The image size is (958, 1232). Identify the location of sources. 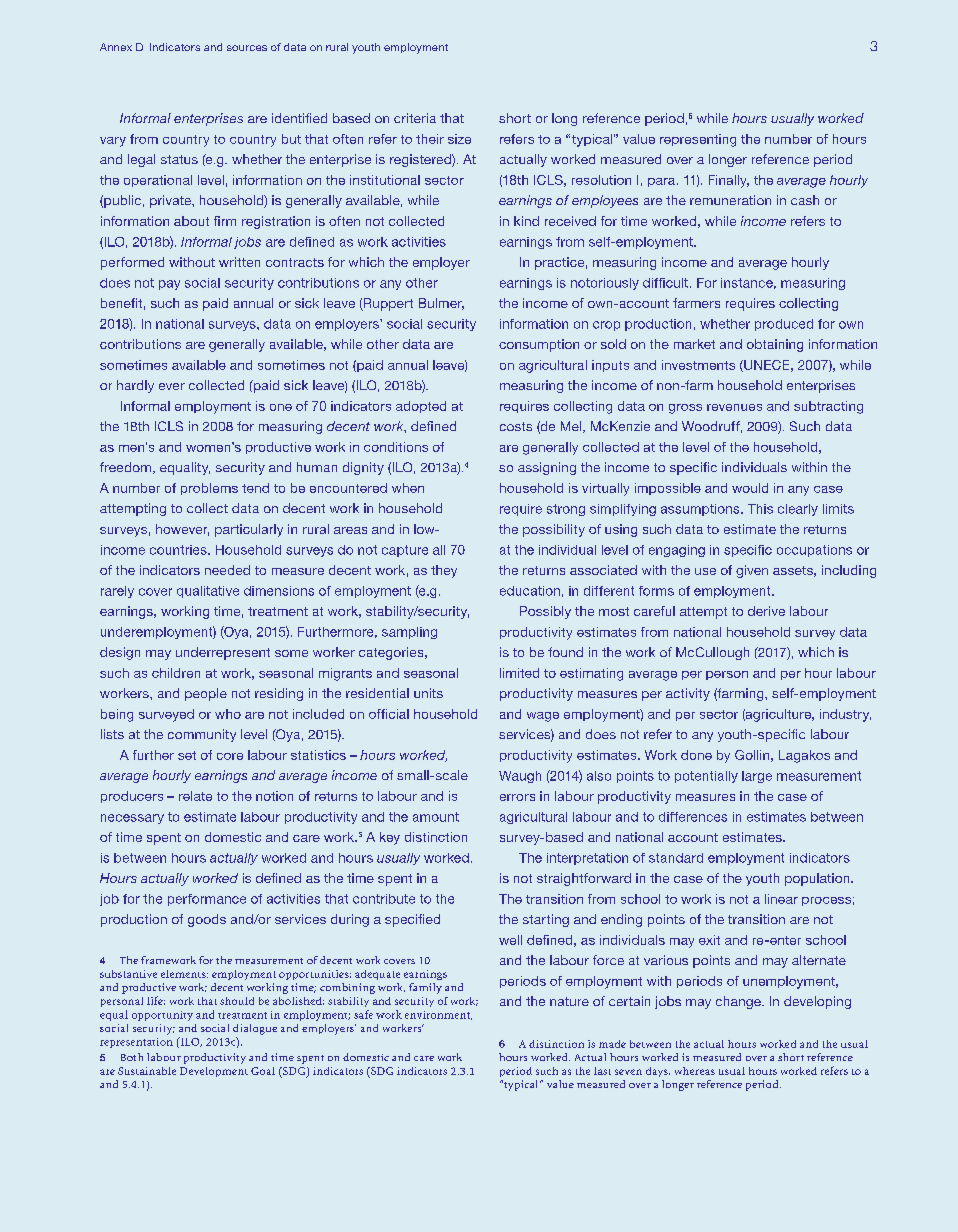
(247, 48).
